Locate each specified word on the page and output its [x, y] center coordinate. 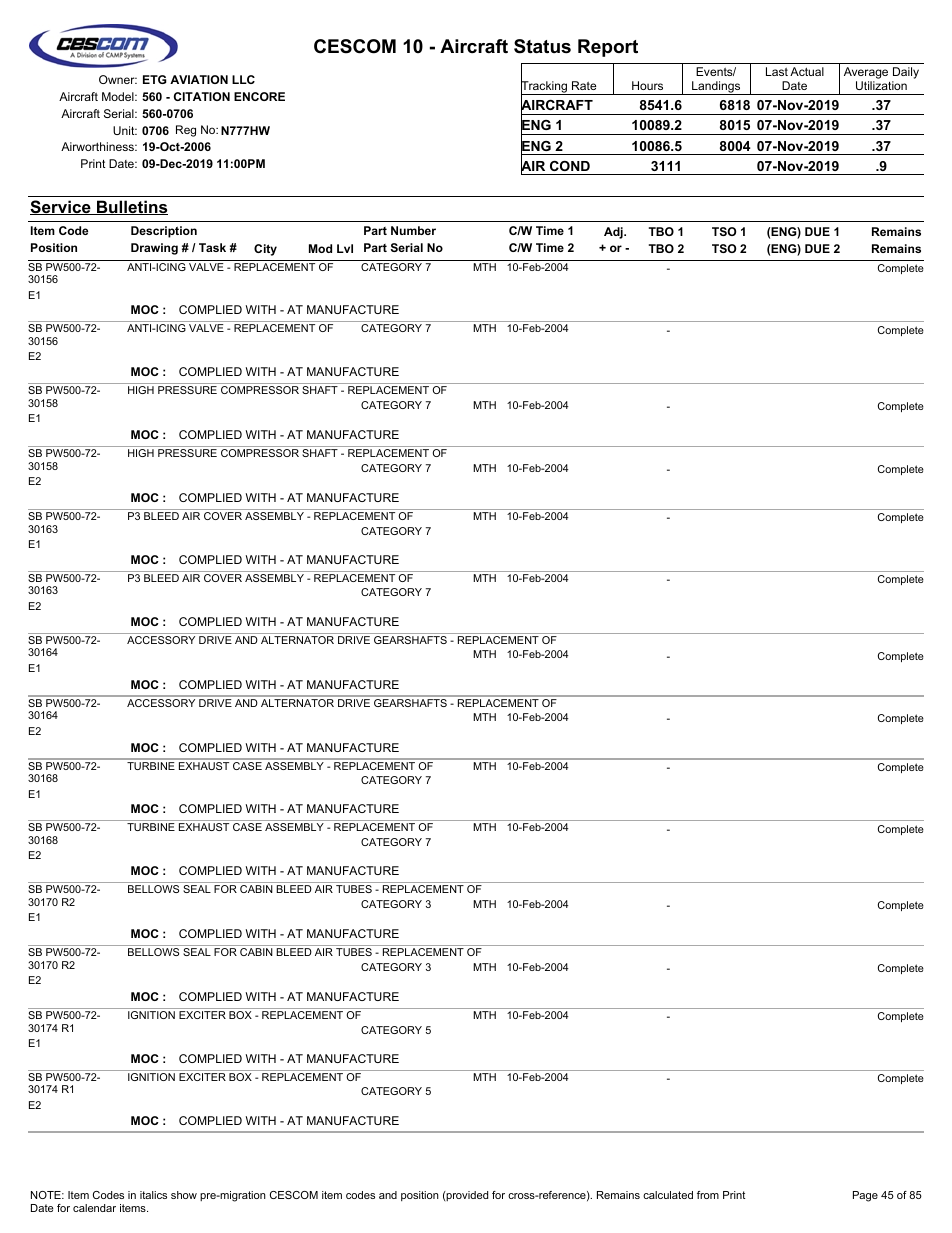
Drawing [154, 249]
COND [570, 166]
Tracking [545, 88]
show [184, 1195]
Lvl [345, 248]
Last [777, 71]
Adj [614, 233]
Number [413, 230]
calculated [668, 1195]
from [708, 1195]
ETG [155, 79]
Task [212, 247]
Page [865, 1196]
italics [153, 1195]
